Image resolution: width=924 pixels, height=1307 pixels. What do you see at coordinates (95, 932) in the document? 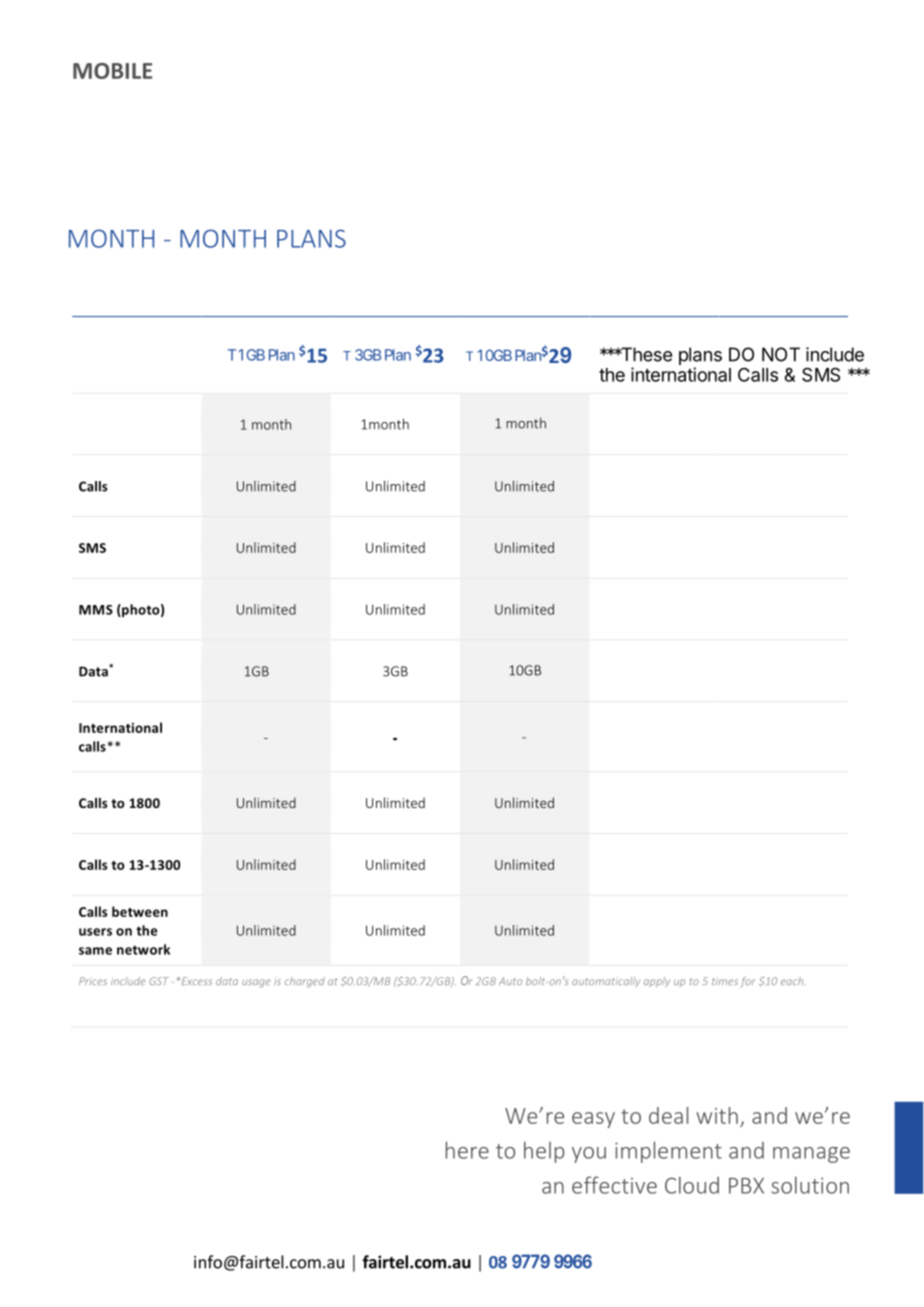
I see `users` at bounding box center [95, 932].
